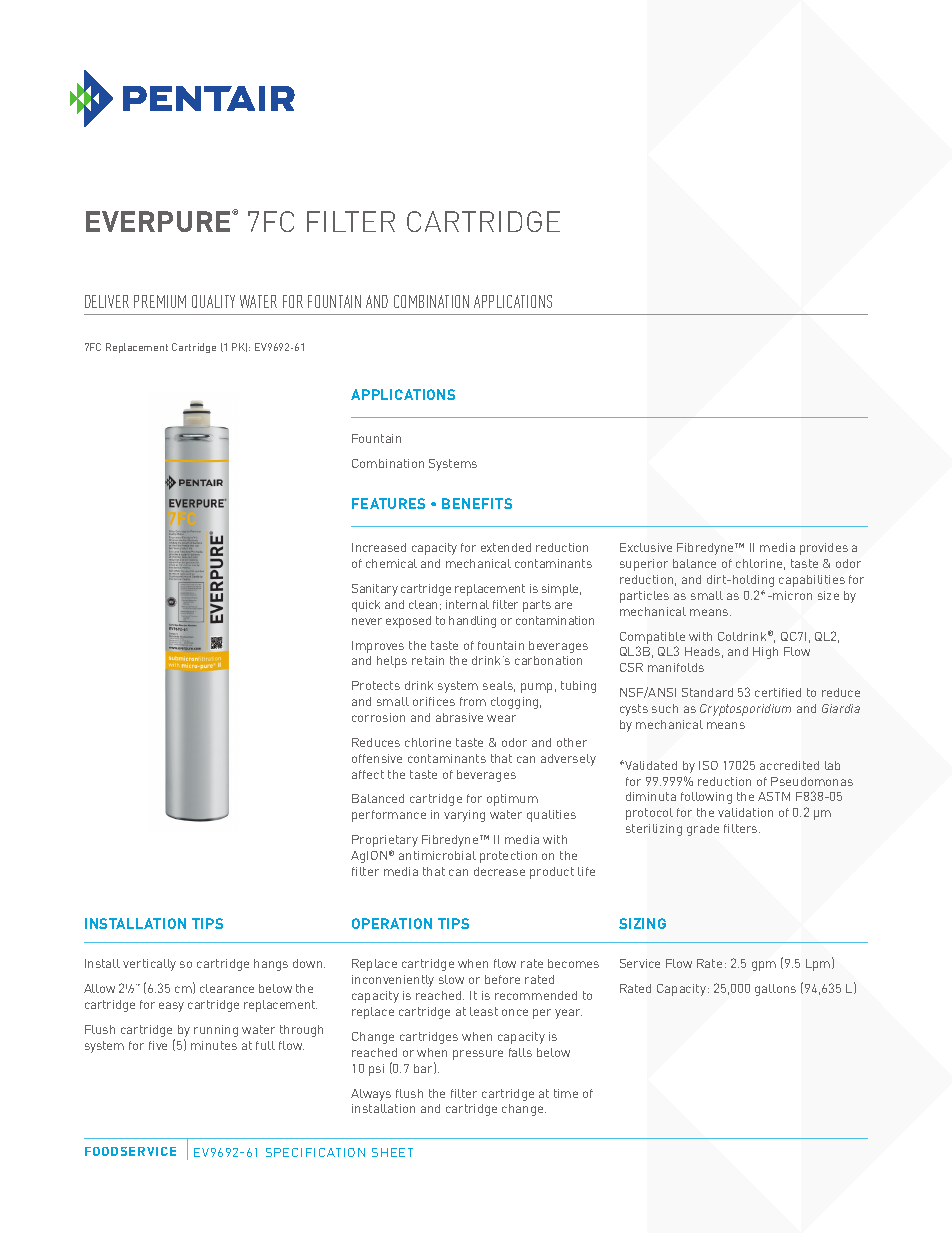  Describe the element at coordinates (367, 621) in the image. I see `never` at that location.
